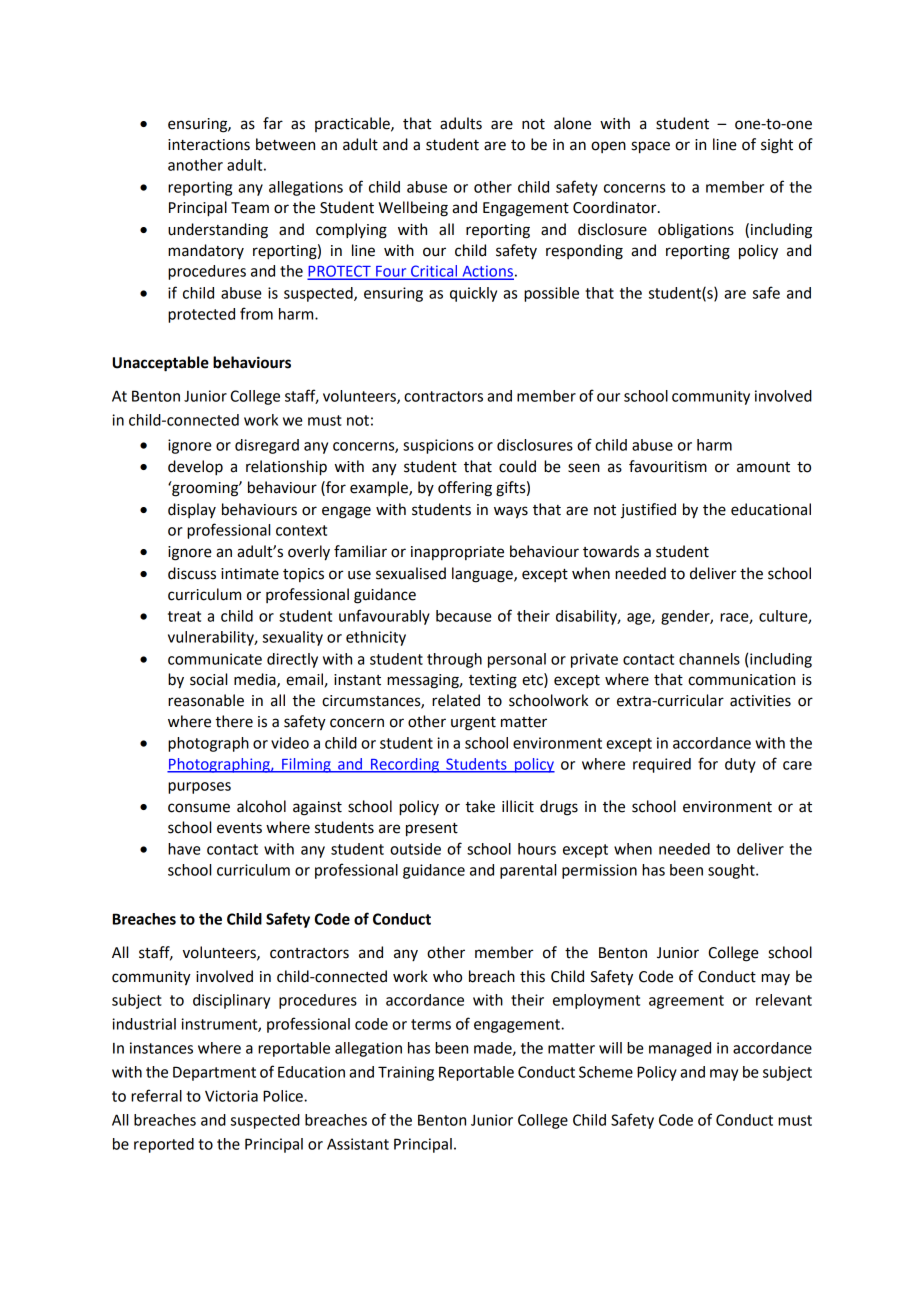 The width and height of the document is (924, 1307). I want to click on sight, so click(777, 146).
